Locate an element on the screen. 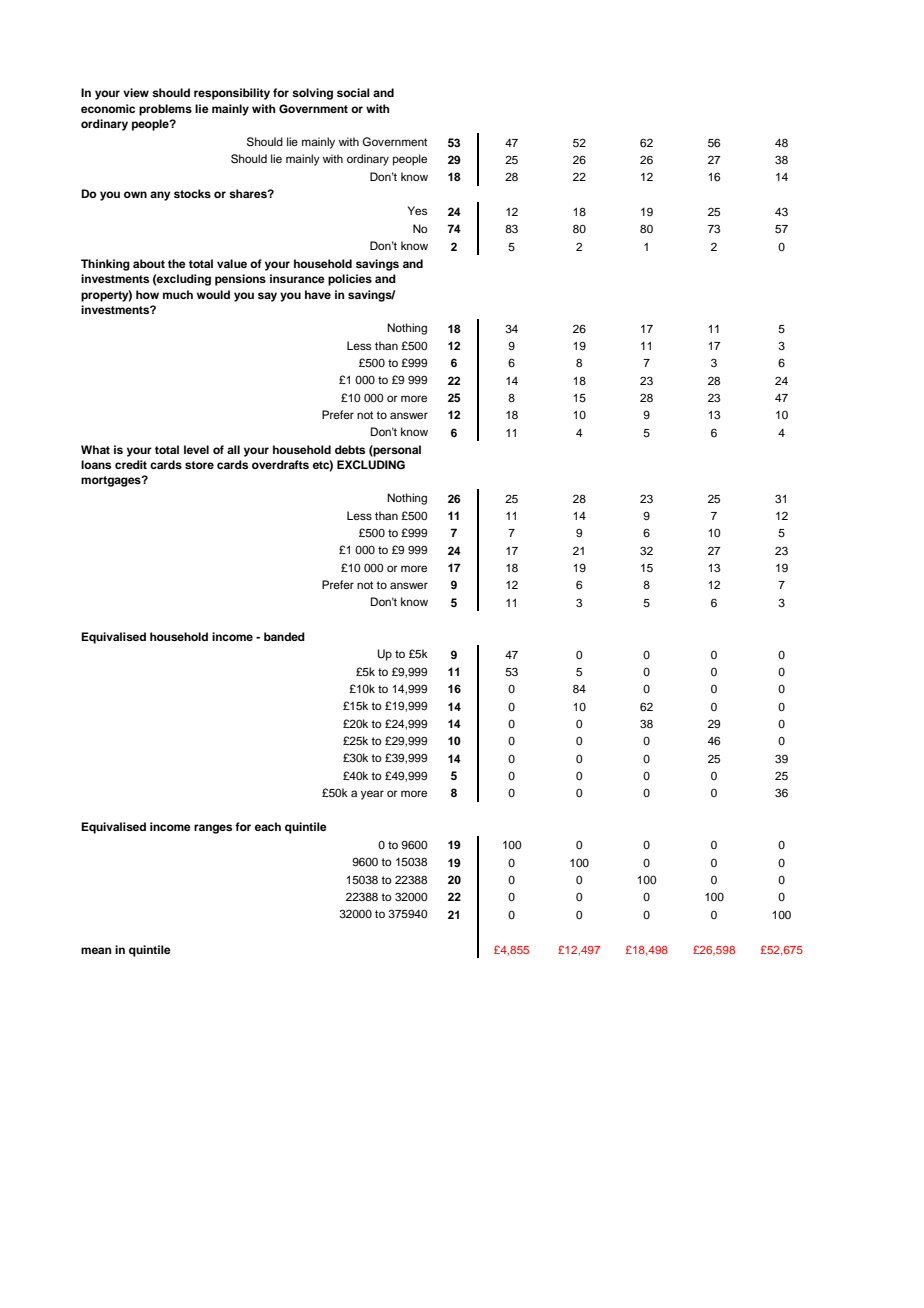 Image resolution: width=924 pixels, height=1308 pixels. mean is located at coordinates (96, 950).
